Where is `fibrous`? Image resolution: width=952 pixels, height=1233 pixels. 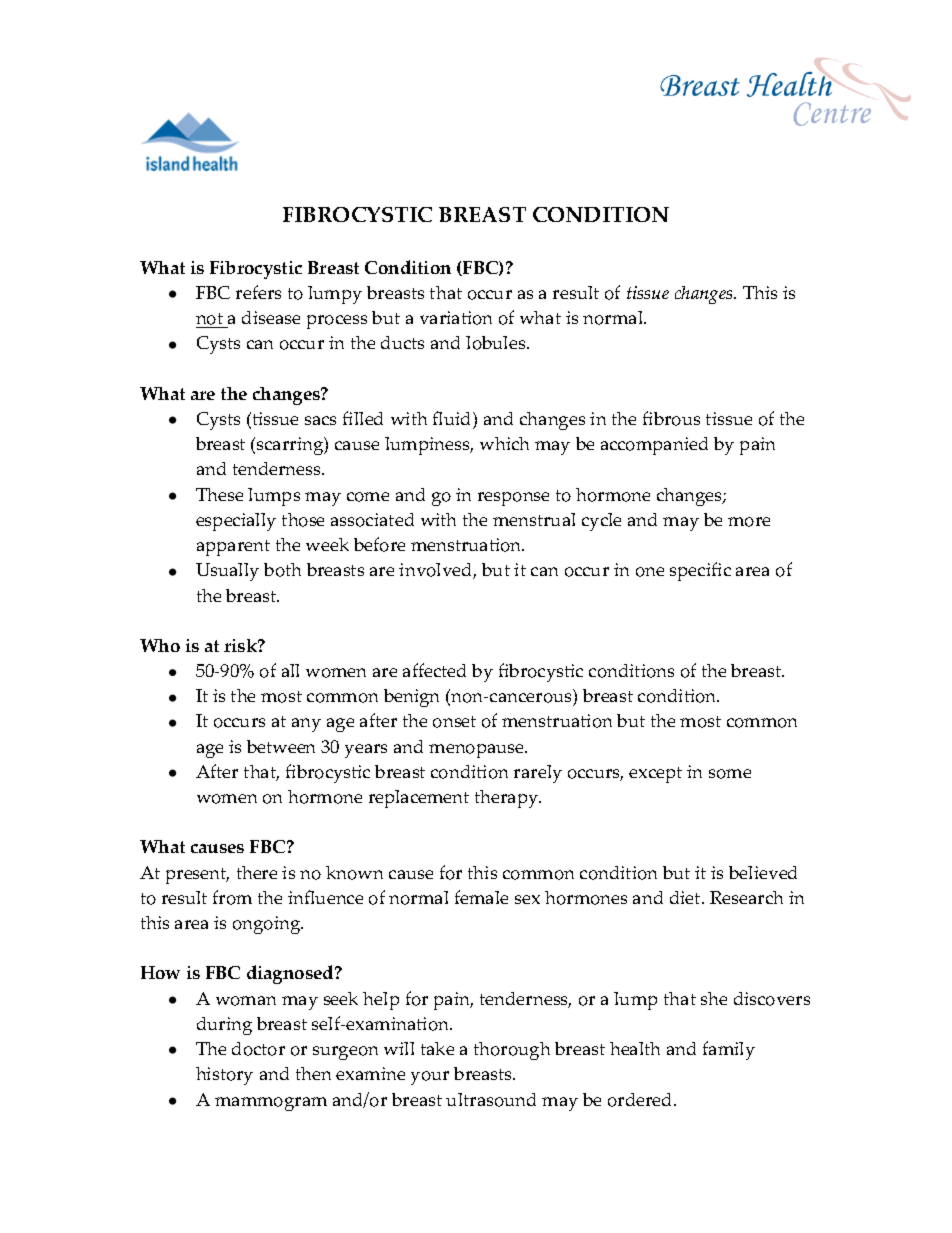 fibrous is located at coordinates (671, 418).
